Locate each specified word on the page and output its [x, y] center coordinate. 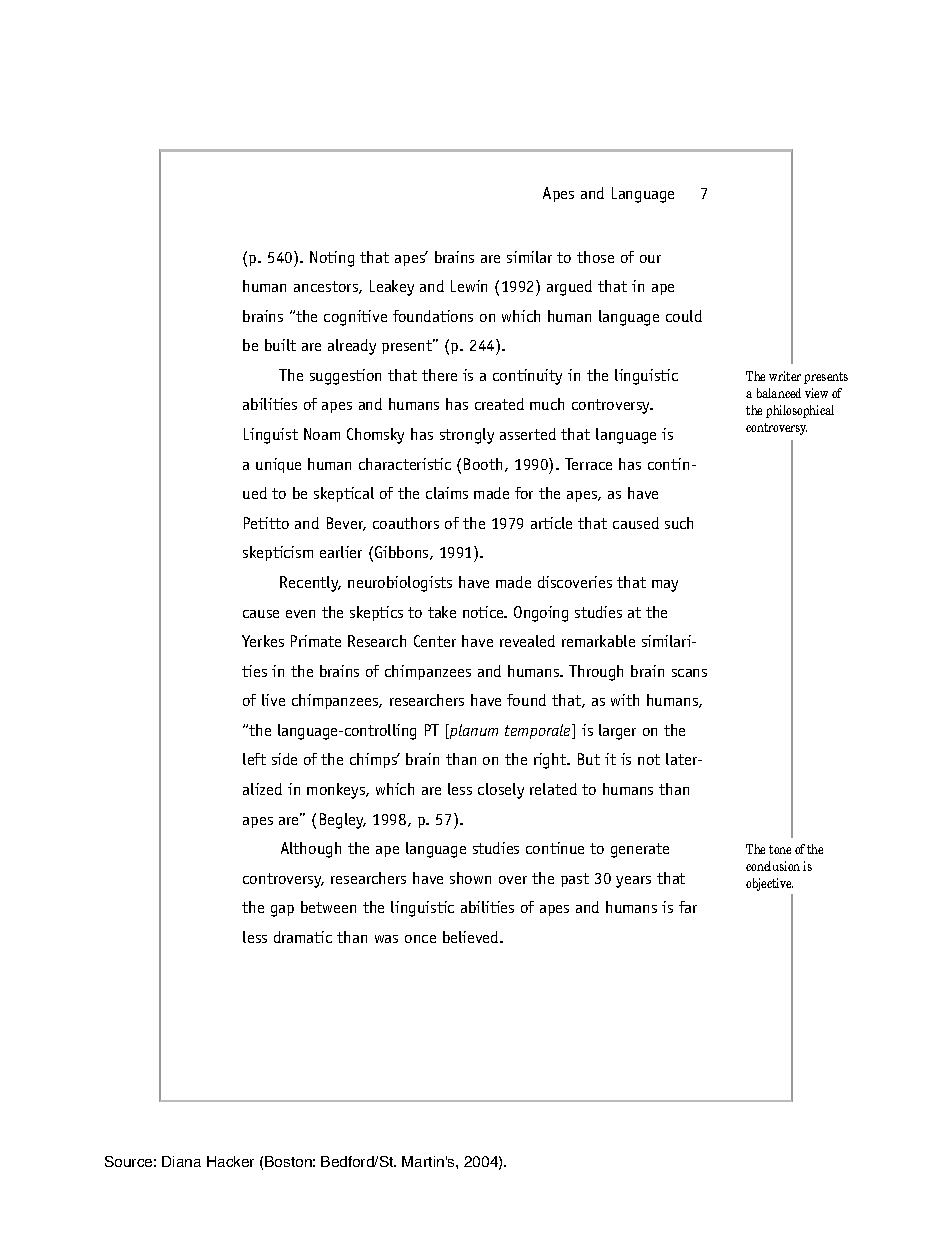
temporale [539, 731]
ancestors [327, 287]
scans [689, 673]
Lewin [469, 286]
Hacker [230, 1161]
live [273, 700]
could [684, 316]
